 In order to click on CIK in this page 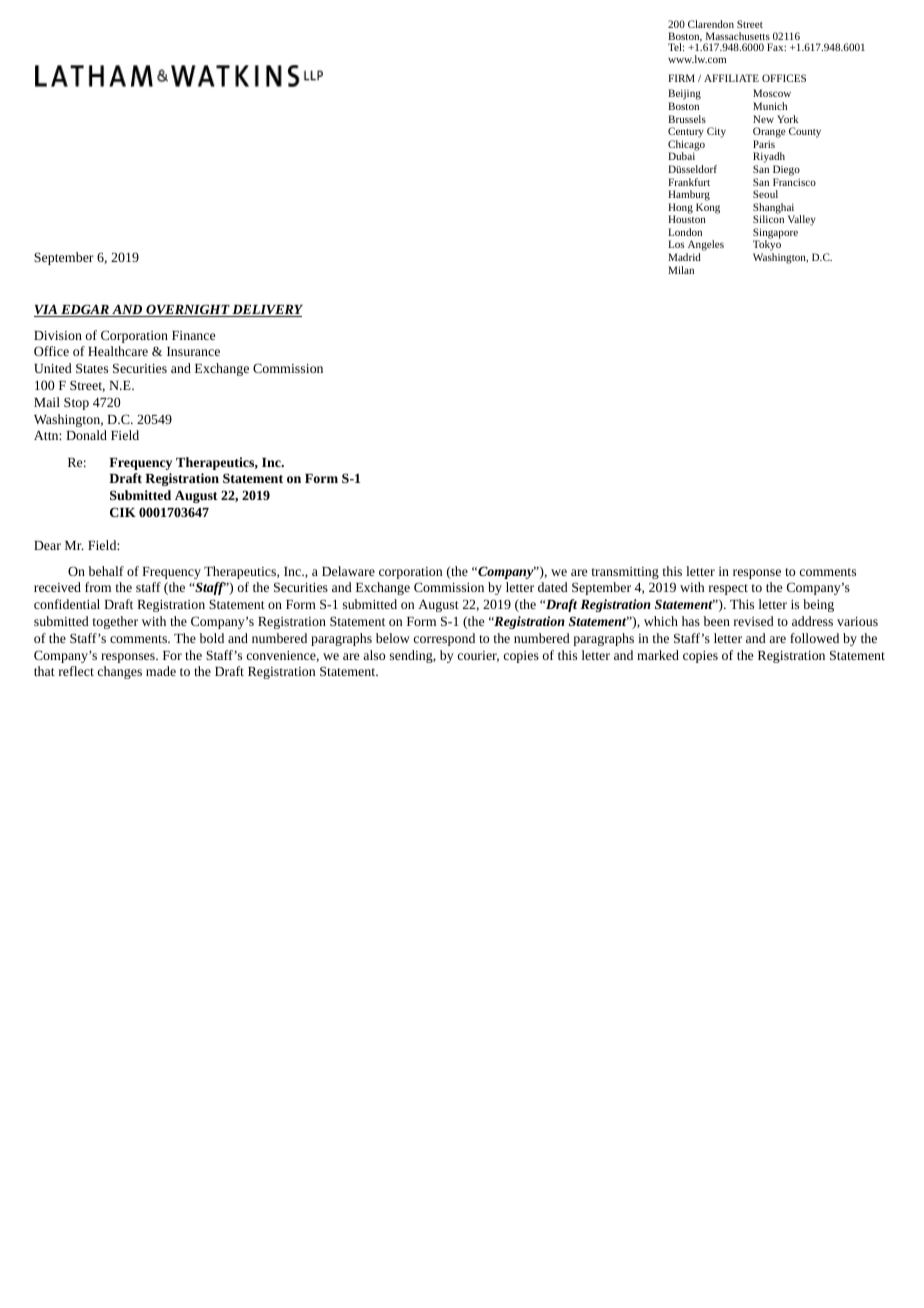, I will do `click(123, 512)`.
